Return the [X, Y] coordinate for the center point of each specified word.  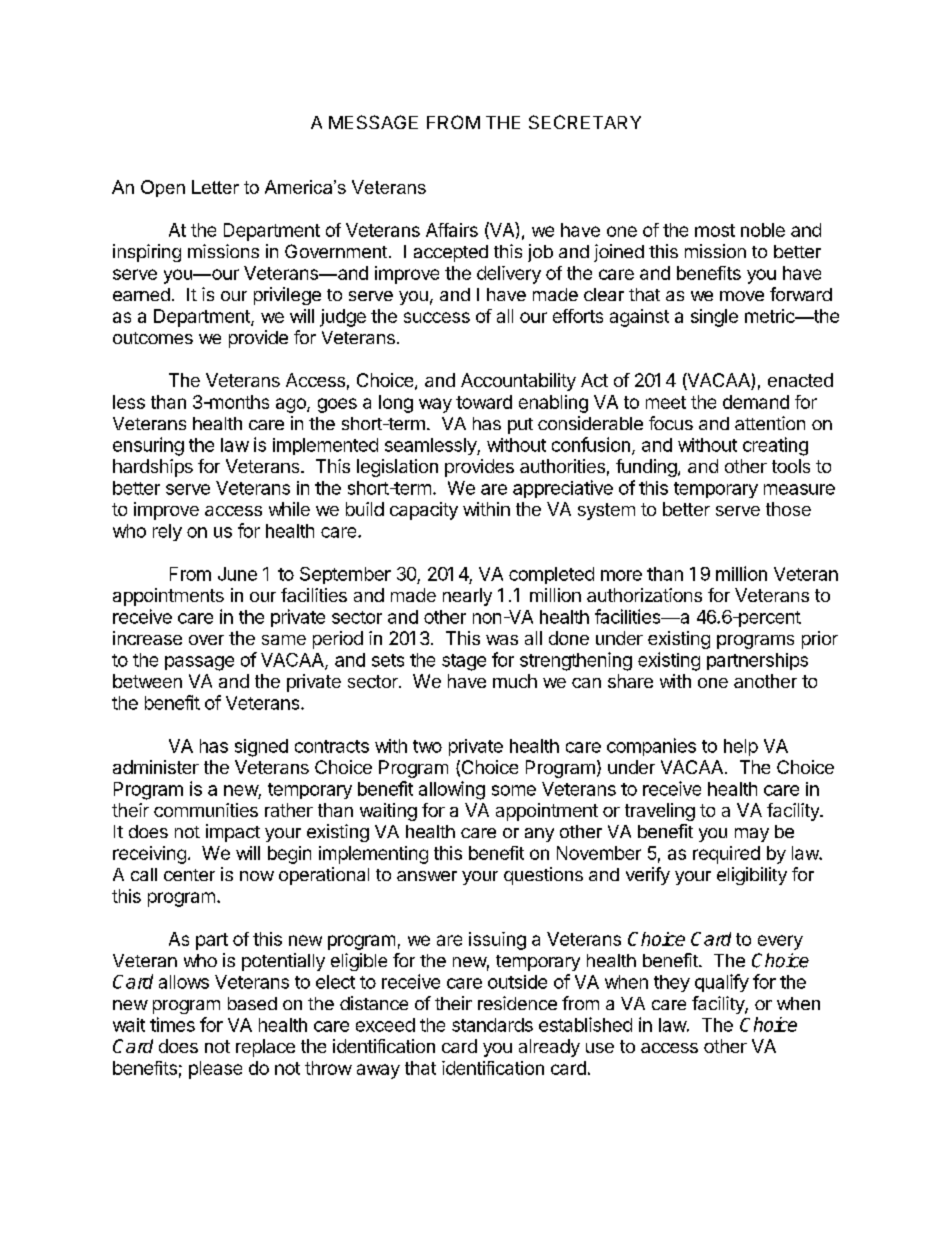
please [215, 1070]
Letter [215, 187]
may [752, 835]
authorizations [644, 595]
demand [756, 402]
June [237, 574]
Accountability [518, 382]
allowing [452, 790]
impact [233, 833]
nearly [467, 597]
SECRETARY [585, 122]
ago [292, 405]
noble [763, 230]
